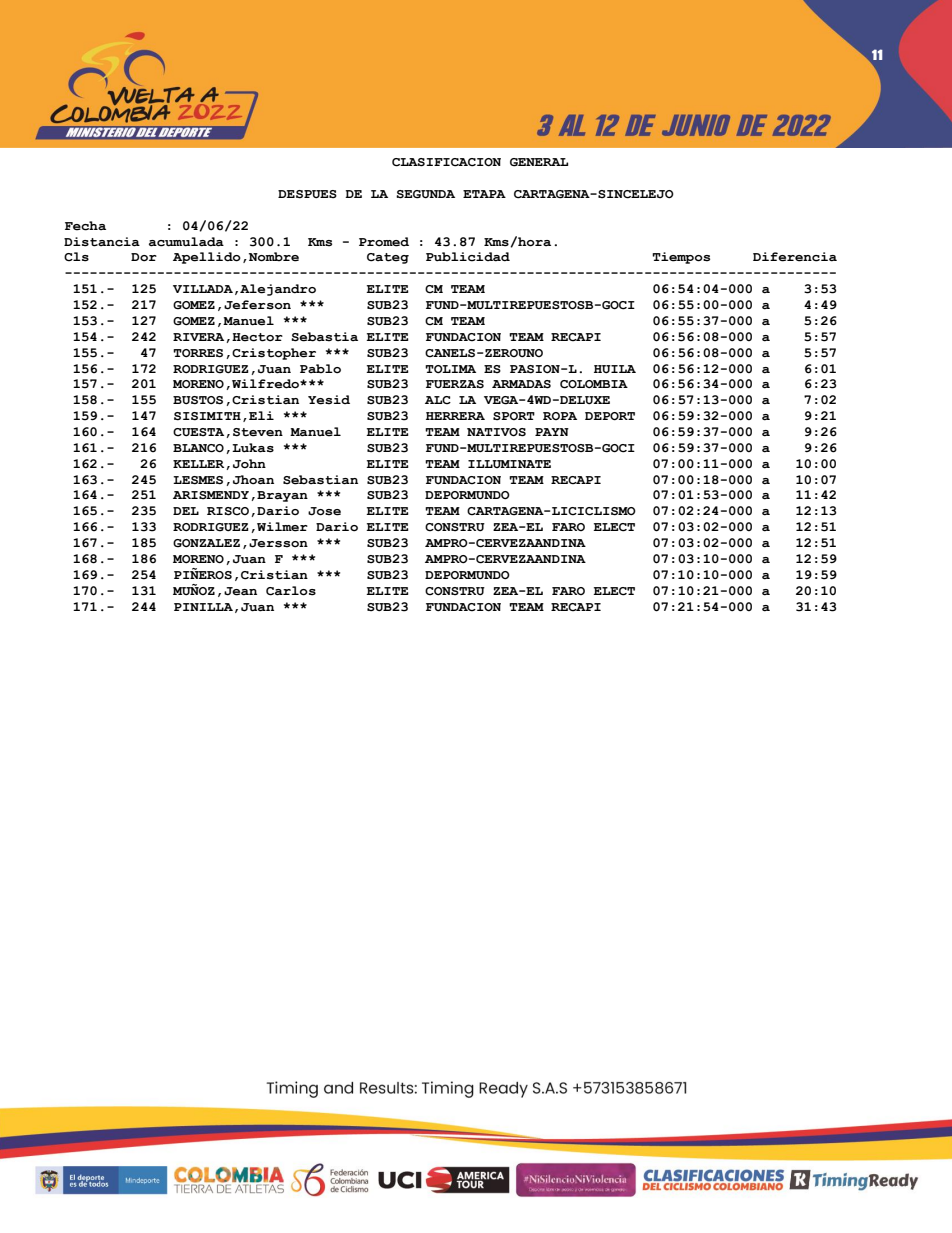 Image resolution: width=952 pixels, height=1233 pixels. I want to click on Carlos, so click(291, 591).
